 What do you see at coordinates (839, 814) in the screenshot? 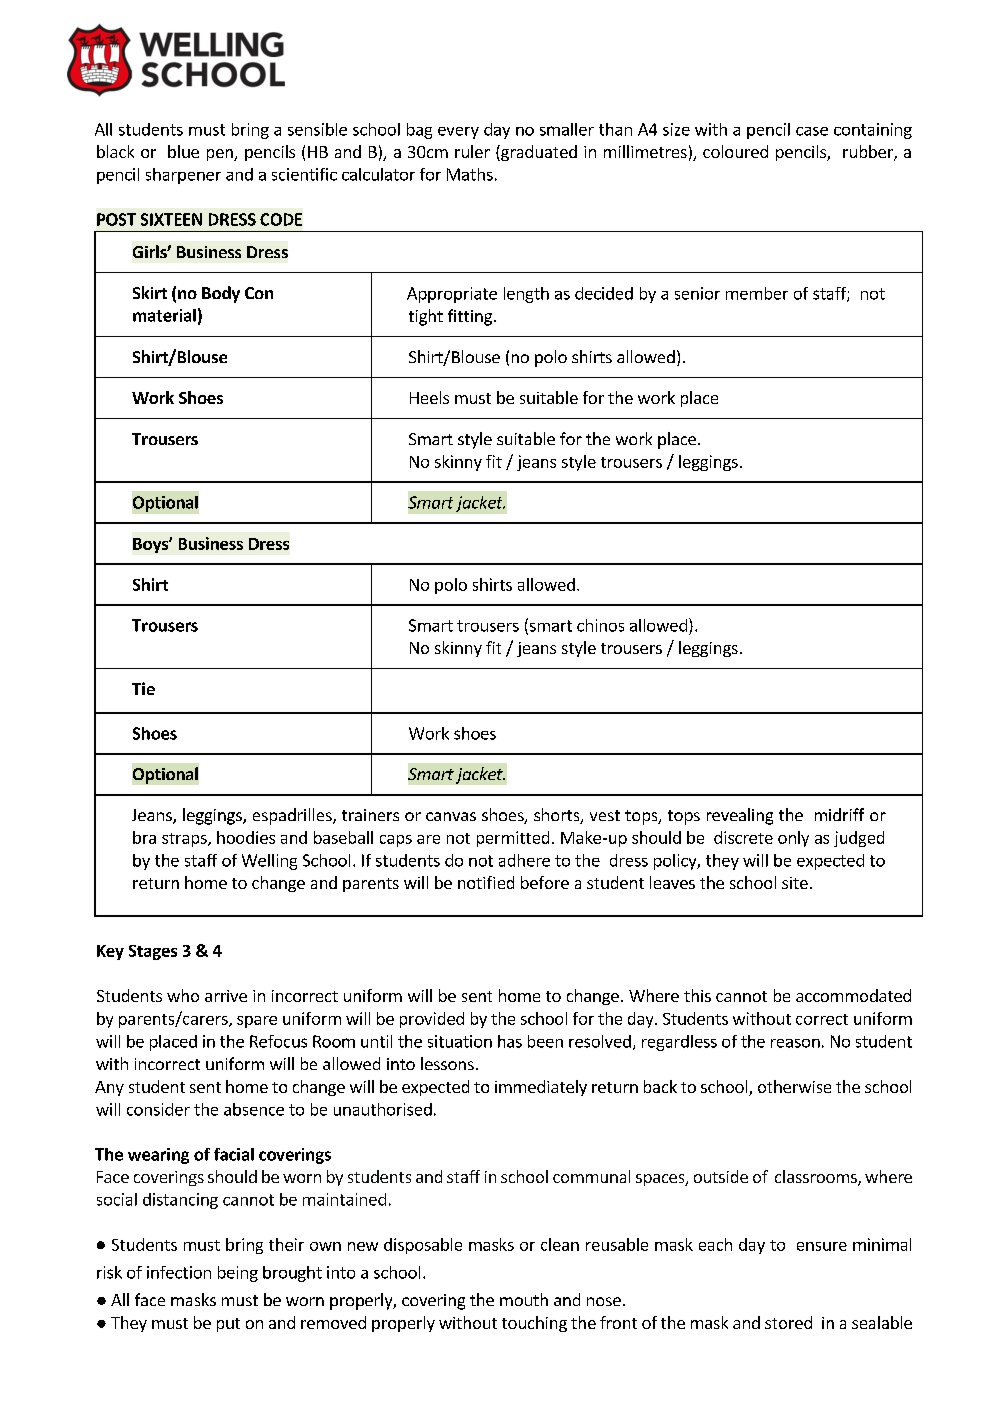
I see `midriff` at bounding box center [839, 814].
